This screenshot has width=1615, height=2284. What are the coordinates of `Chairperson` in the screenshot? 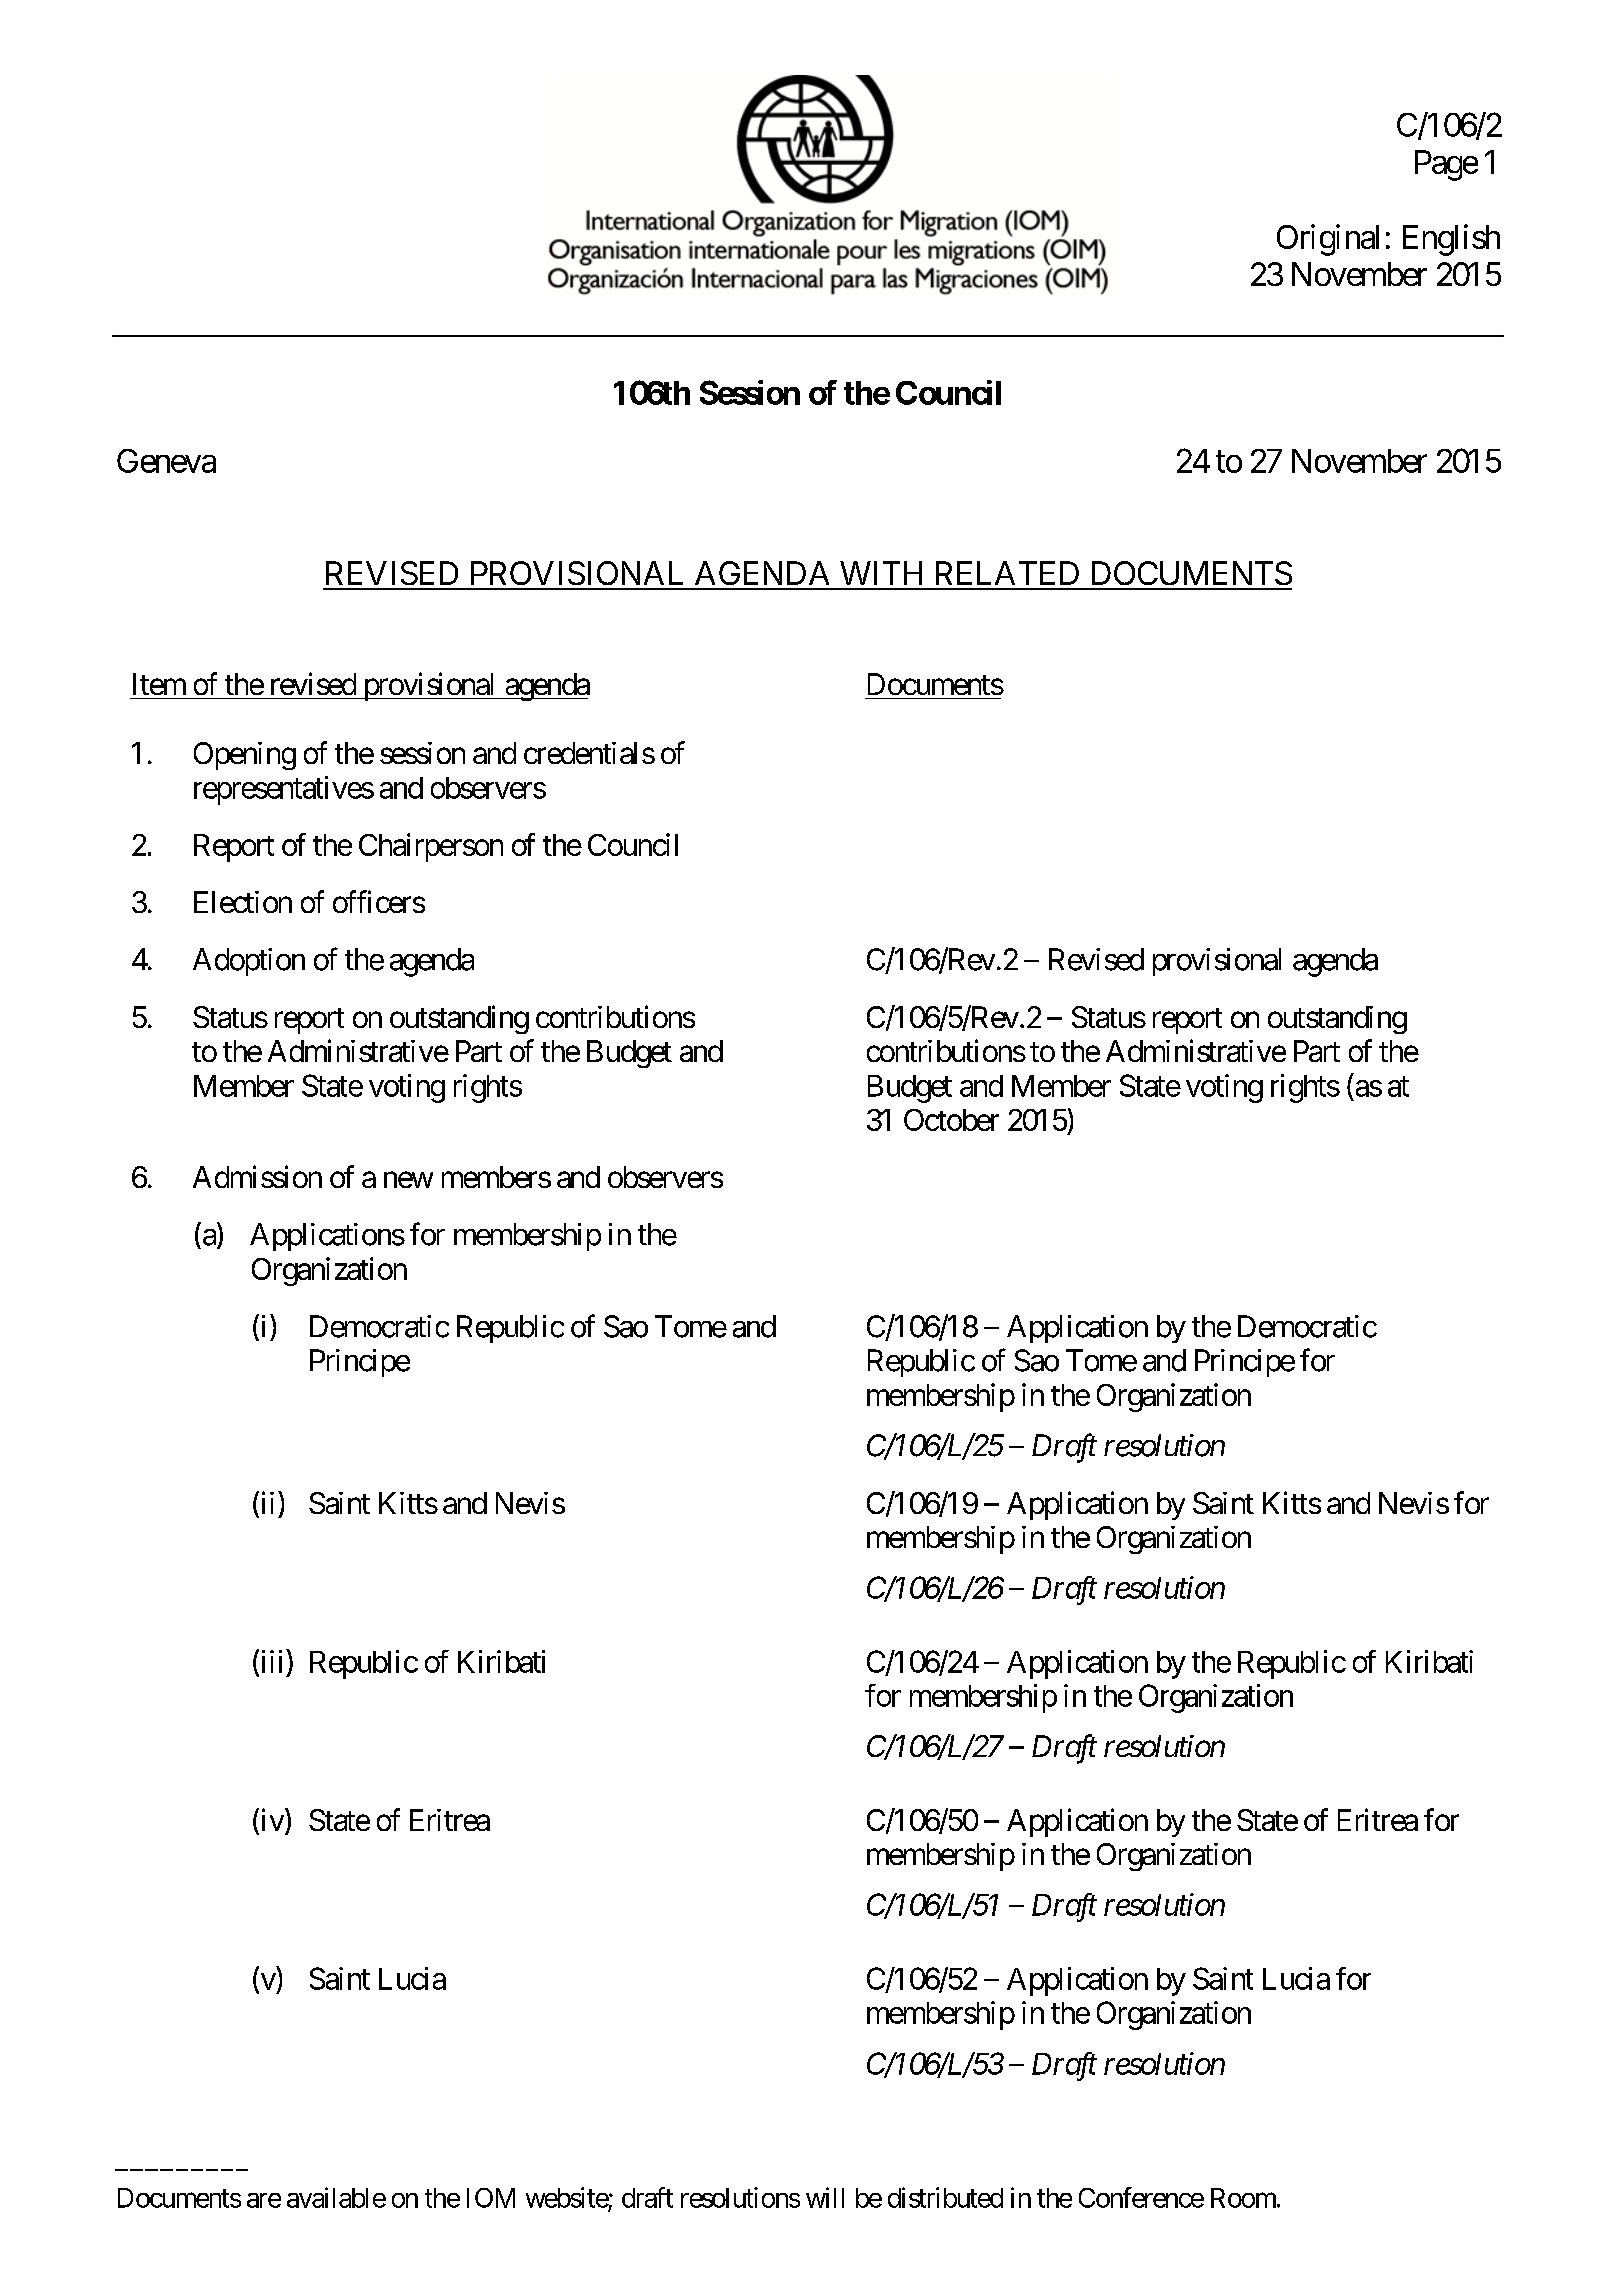 It's located at (431, 847).
